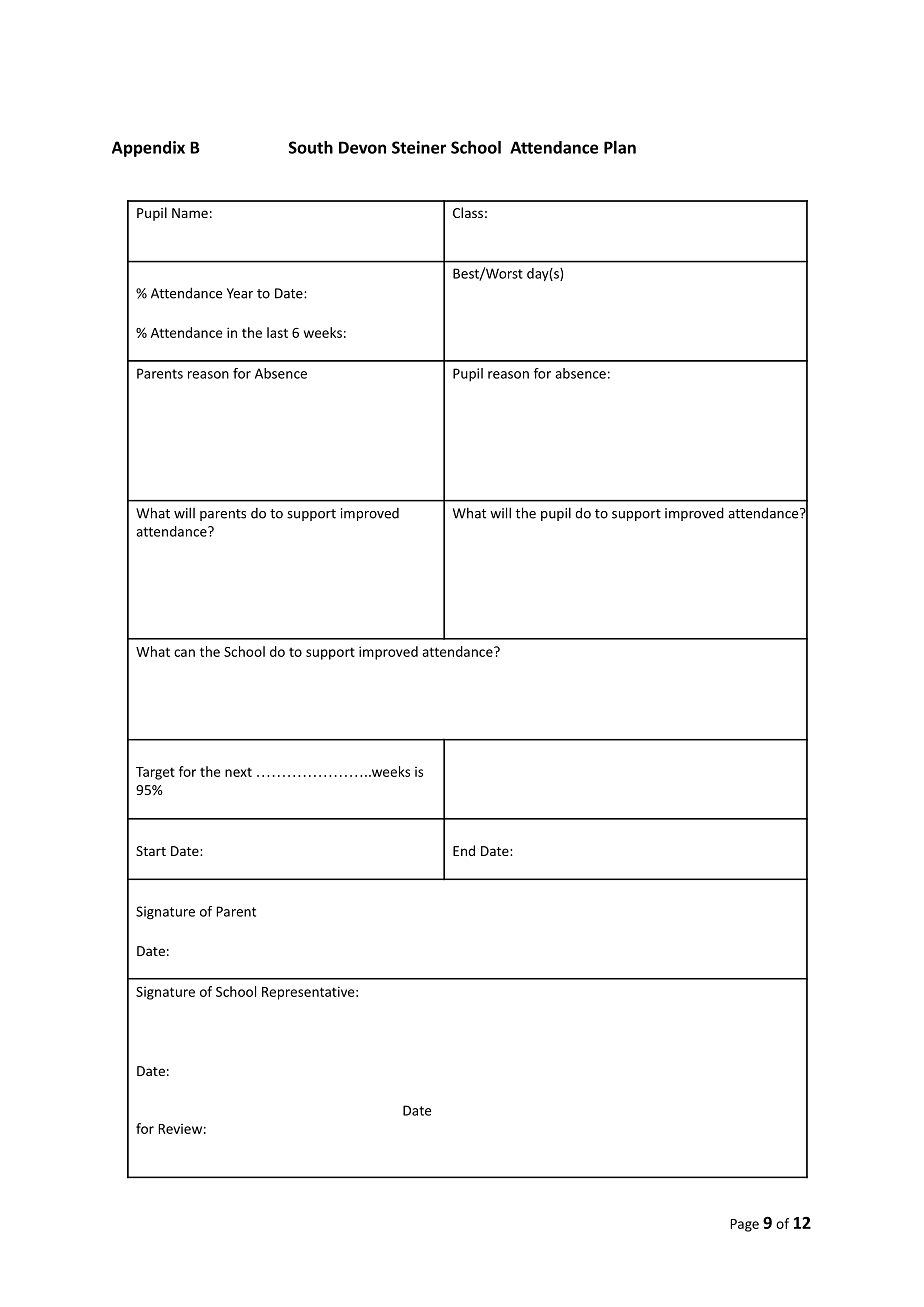 Image resolution: width=924 pixels, height=1307 pixels. Describe the element at coordinates (620, 147) in the screenshot. I see `Plan` at that location.
